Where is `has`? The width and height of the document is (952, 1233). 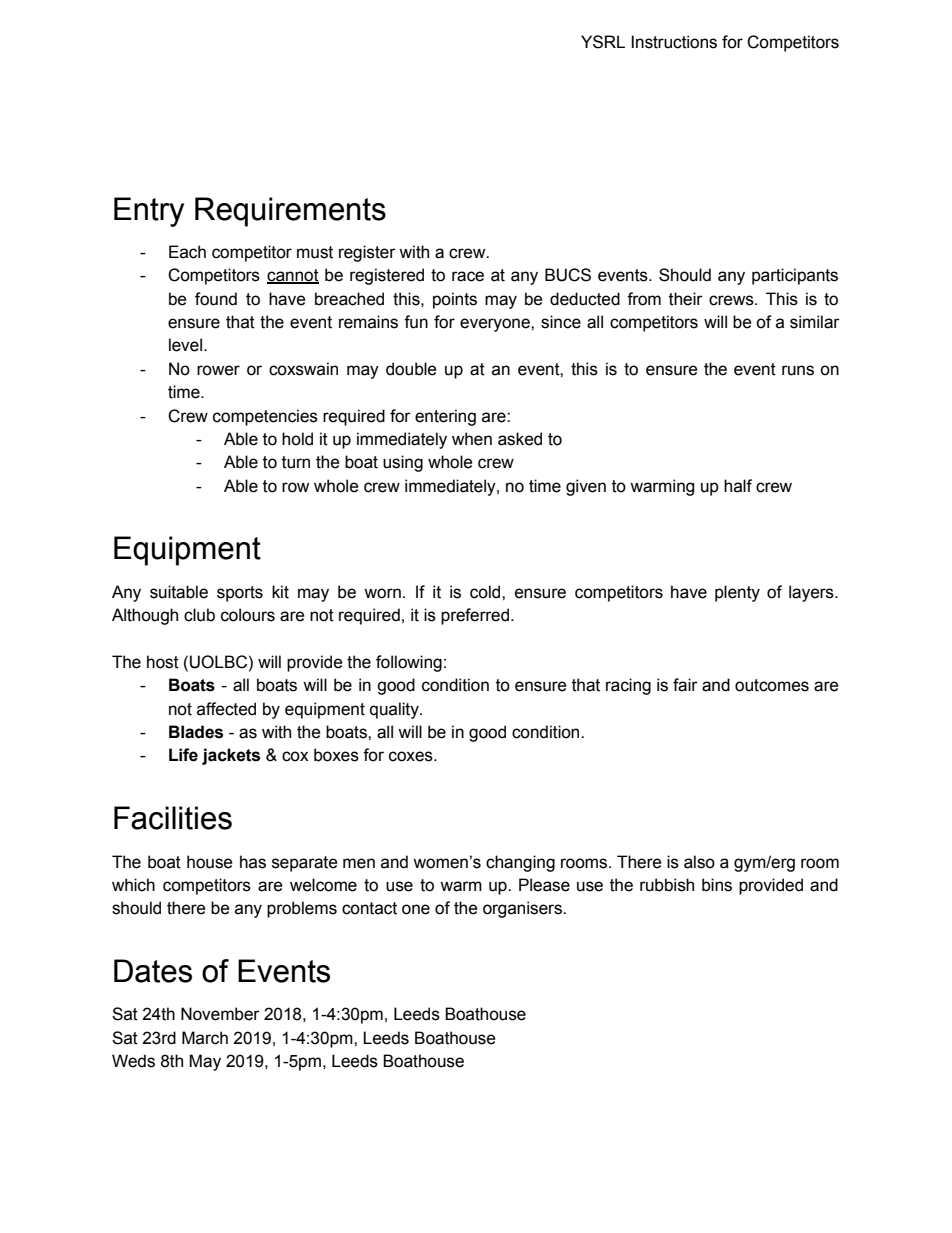 has is located at coordinates (253, 862).
